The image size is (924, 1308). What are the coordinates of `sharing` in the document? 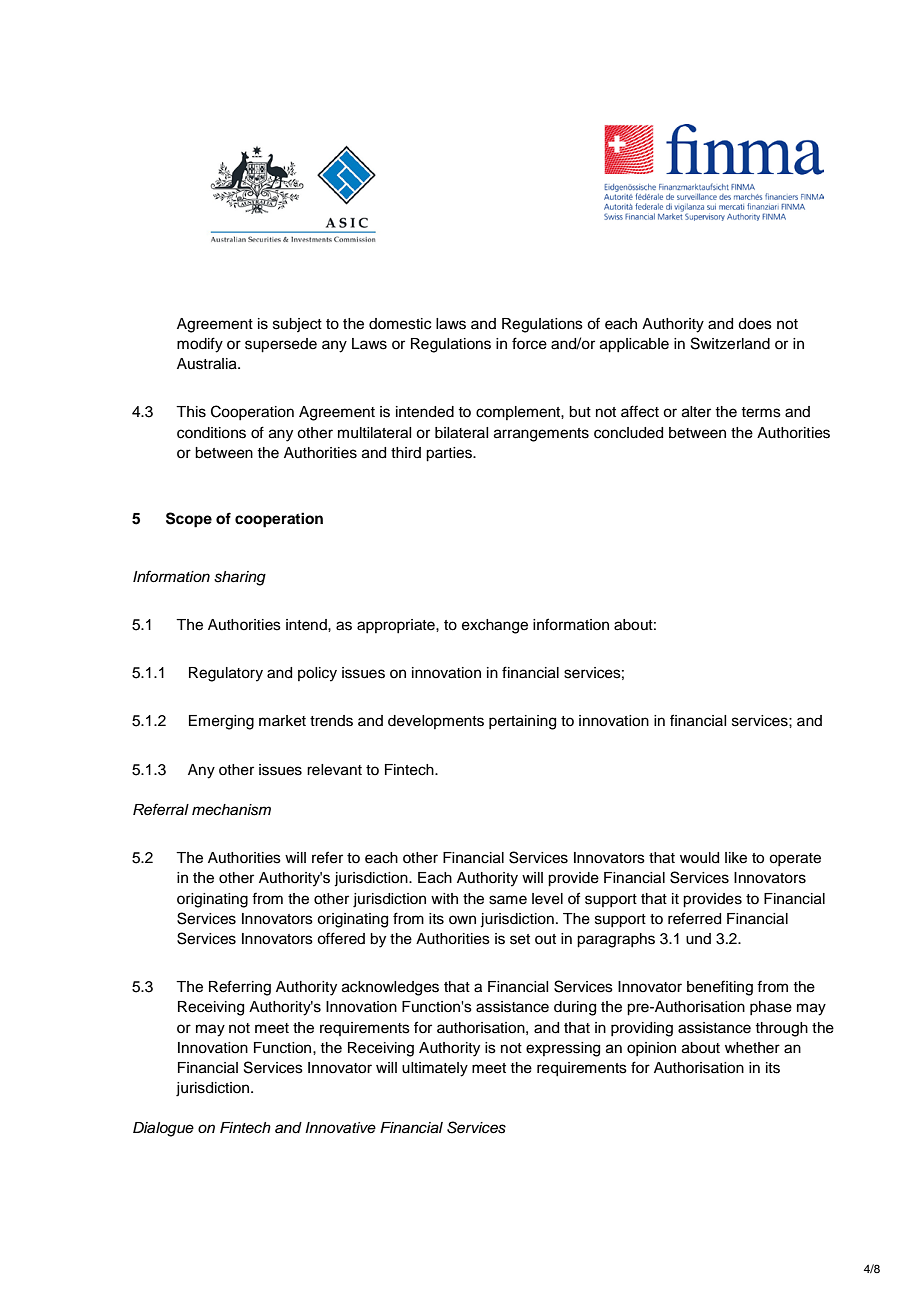 It's located at (240, 578).
